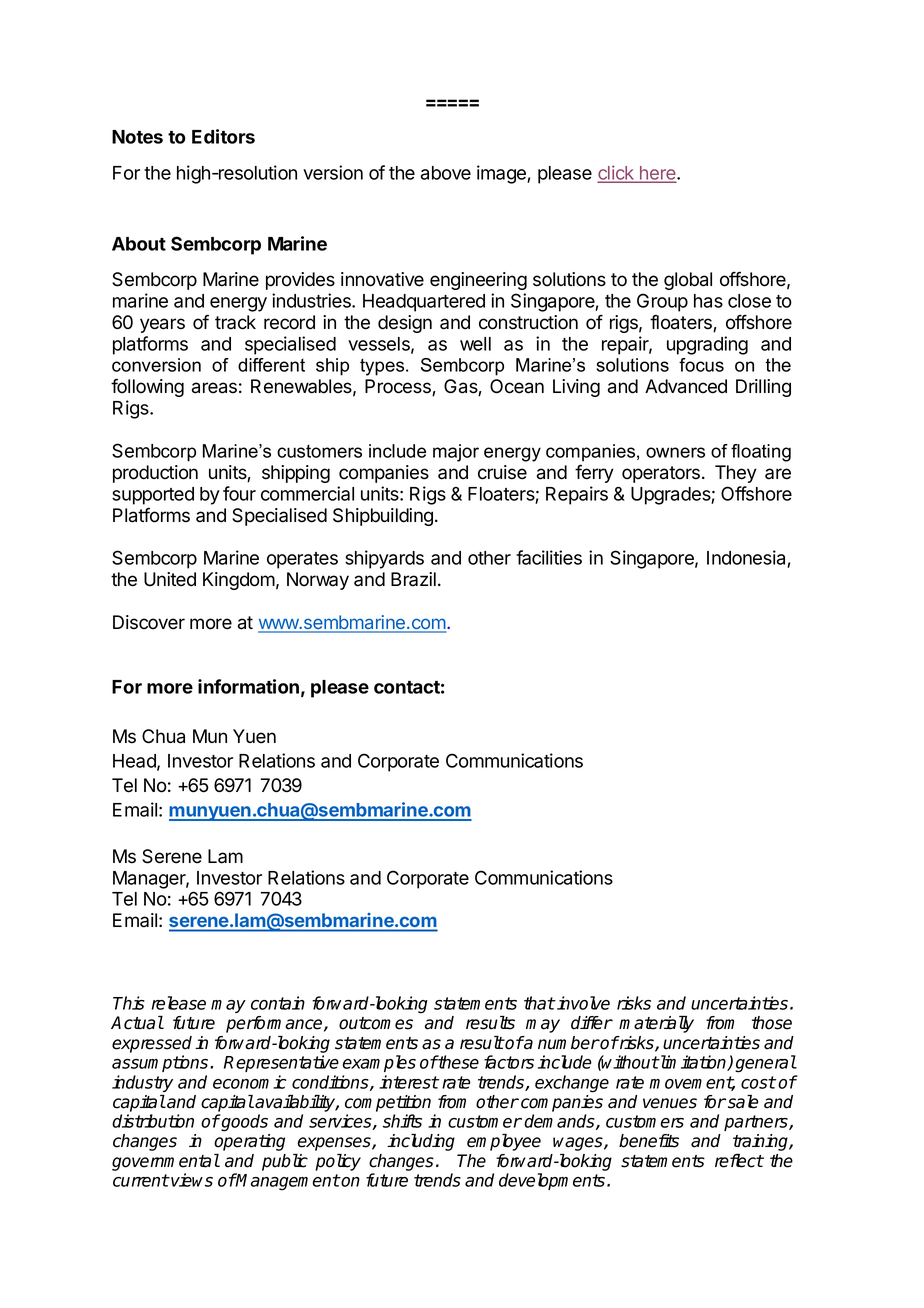 Image resolution: width=924 pixels, height=1308 pixels. Describe the element at coordinates (582, 1003) in the image. I see `involve` at that location.
